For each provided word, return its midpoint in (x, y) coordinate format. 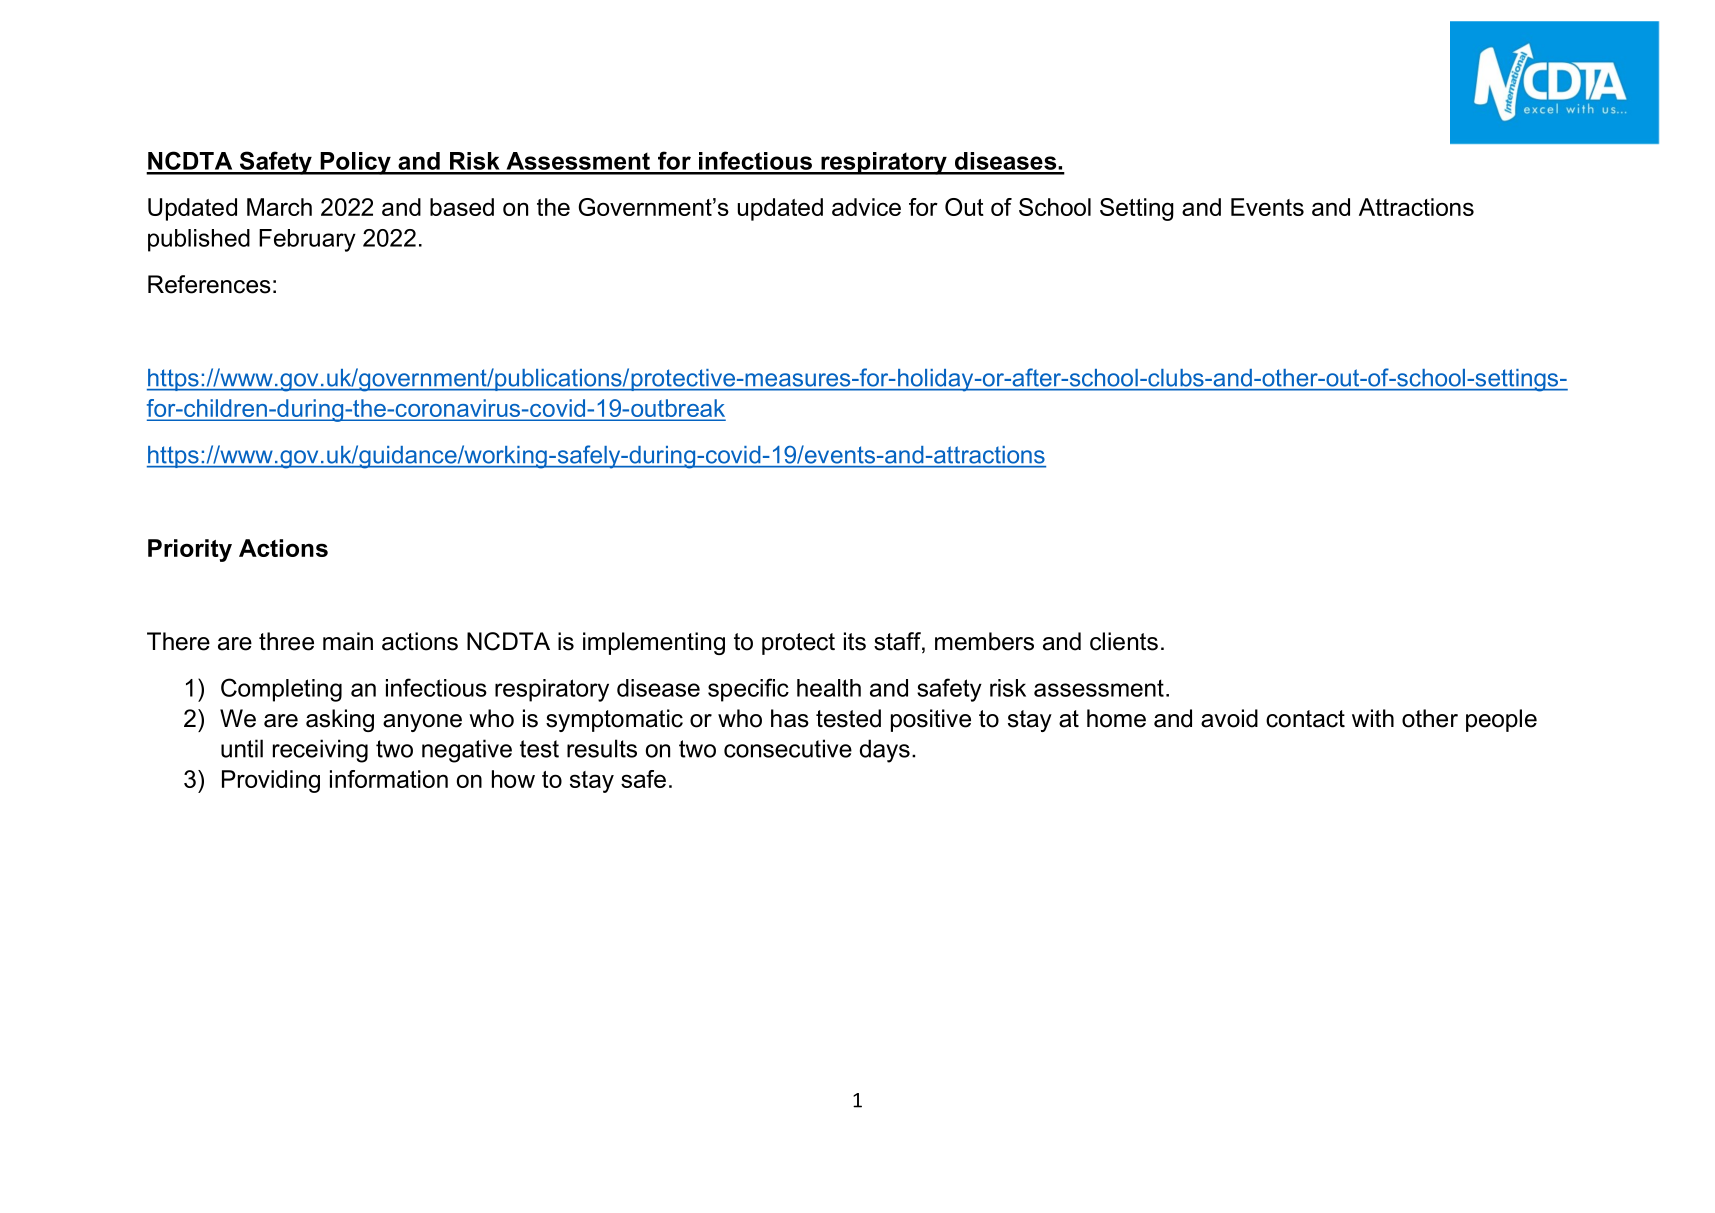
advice (866, 207)
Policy (355, 163)
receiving (320, 751)
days (885, 751)
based (462, 207)
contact (1305, 719)
